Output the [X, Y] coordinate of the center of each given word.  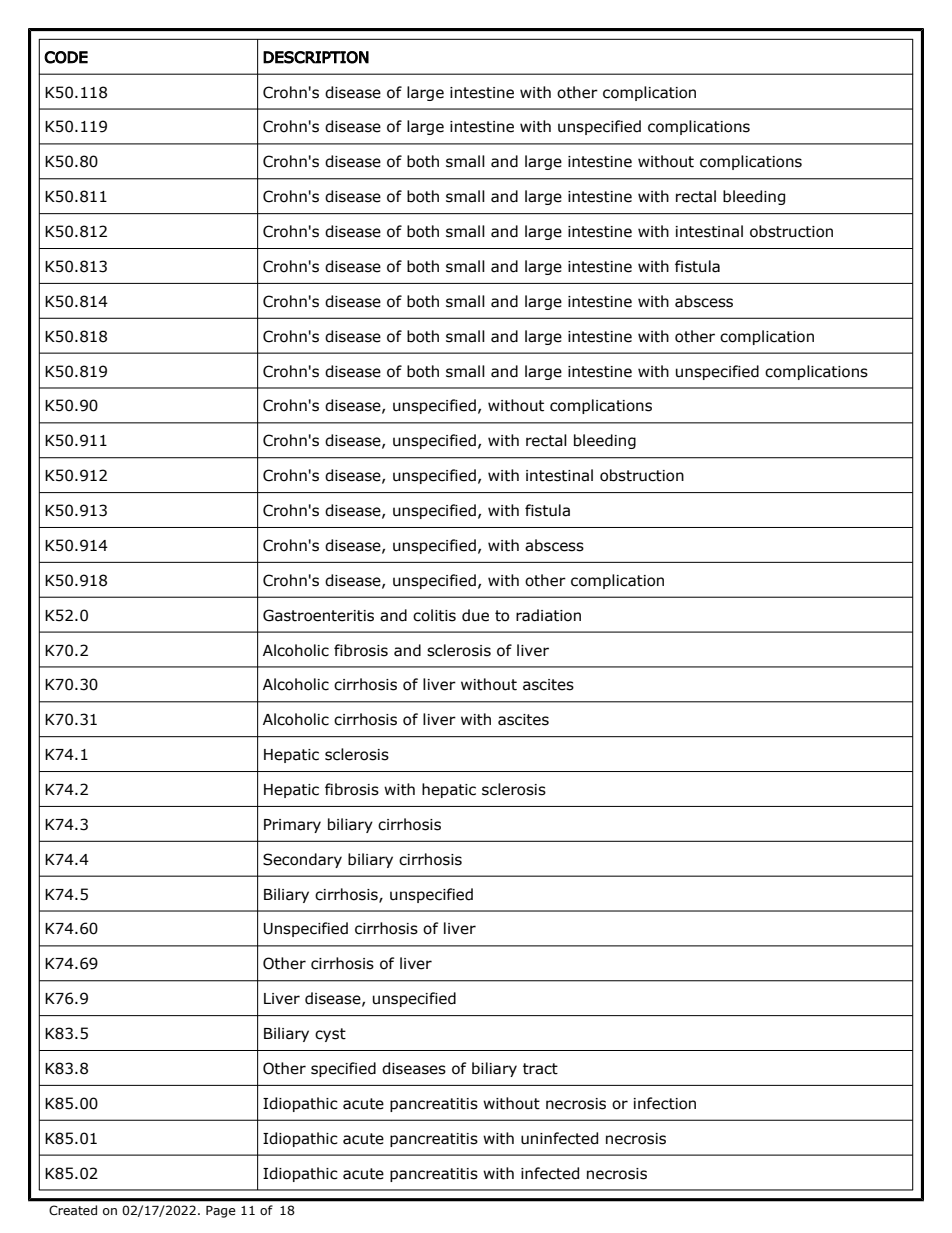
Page [221, 1212]
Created [73, 1210]
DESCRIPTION [316, 57]
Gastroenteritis [318, 615]
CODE [66, 57]
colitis [434, 615]
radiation [548, 615]
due [475, 615]
